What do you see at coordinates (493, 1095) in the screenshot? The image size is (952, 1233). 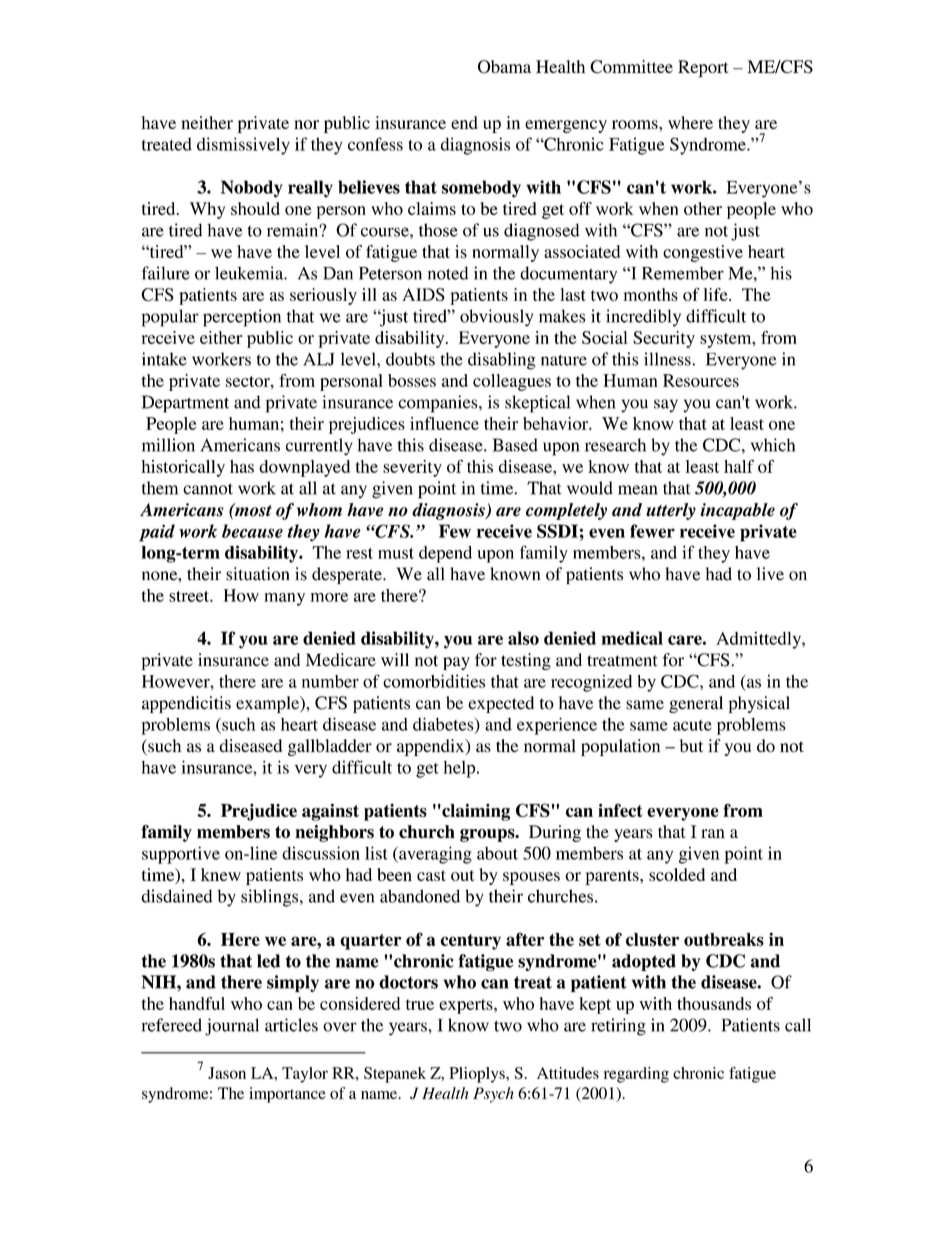 I see `Psych` at bounding box center [493, 1095].
